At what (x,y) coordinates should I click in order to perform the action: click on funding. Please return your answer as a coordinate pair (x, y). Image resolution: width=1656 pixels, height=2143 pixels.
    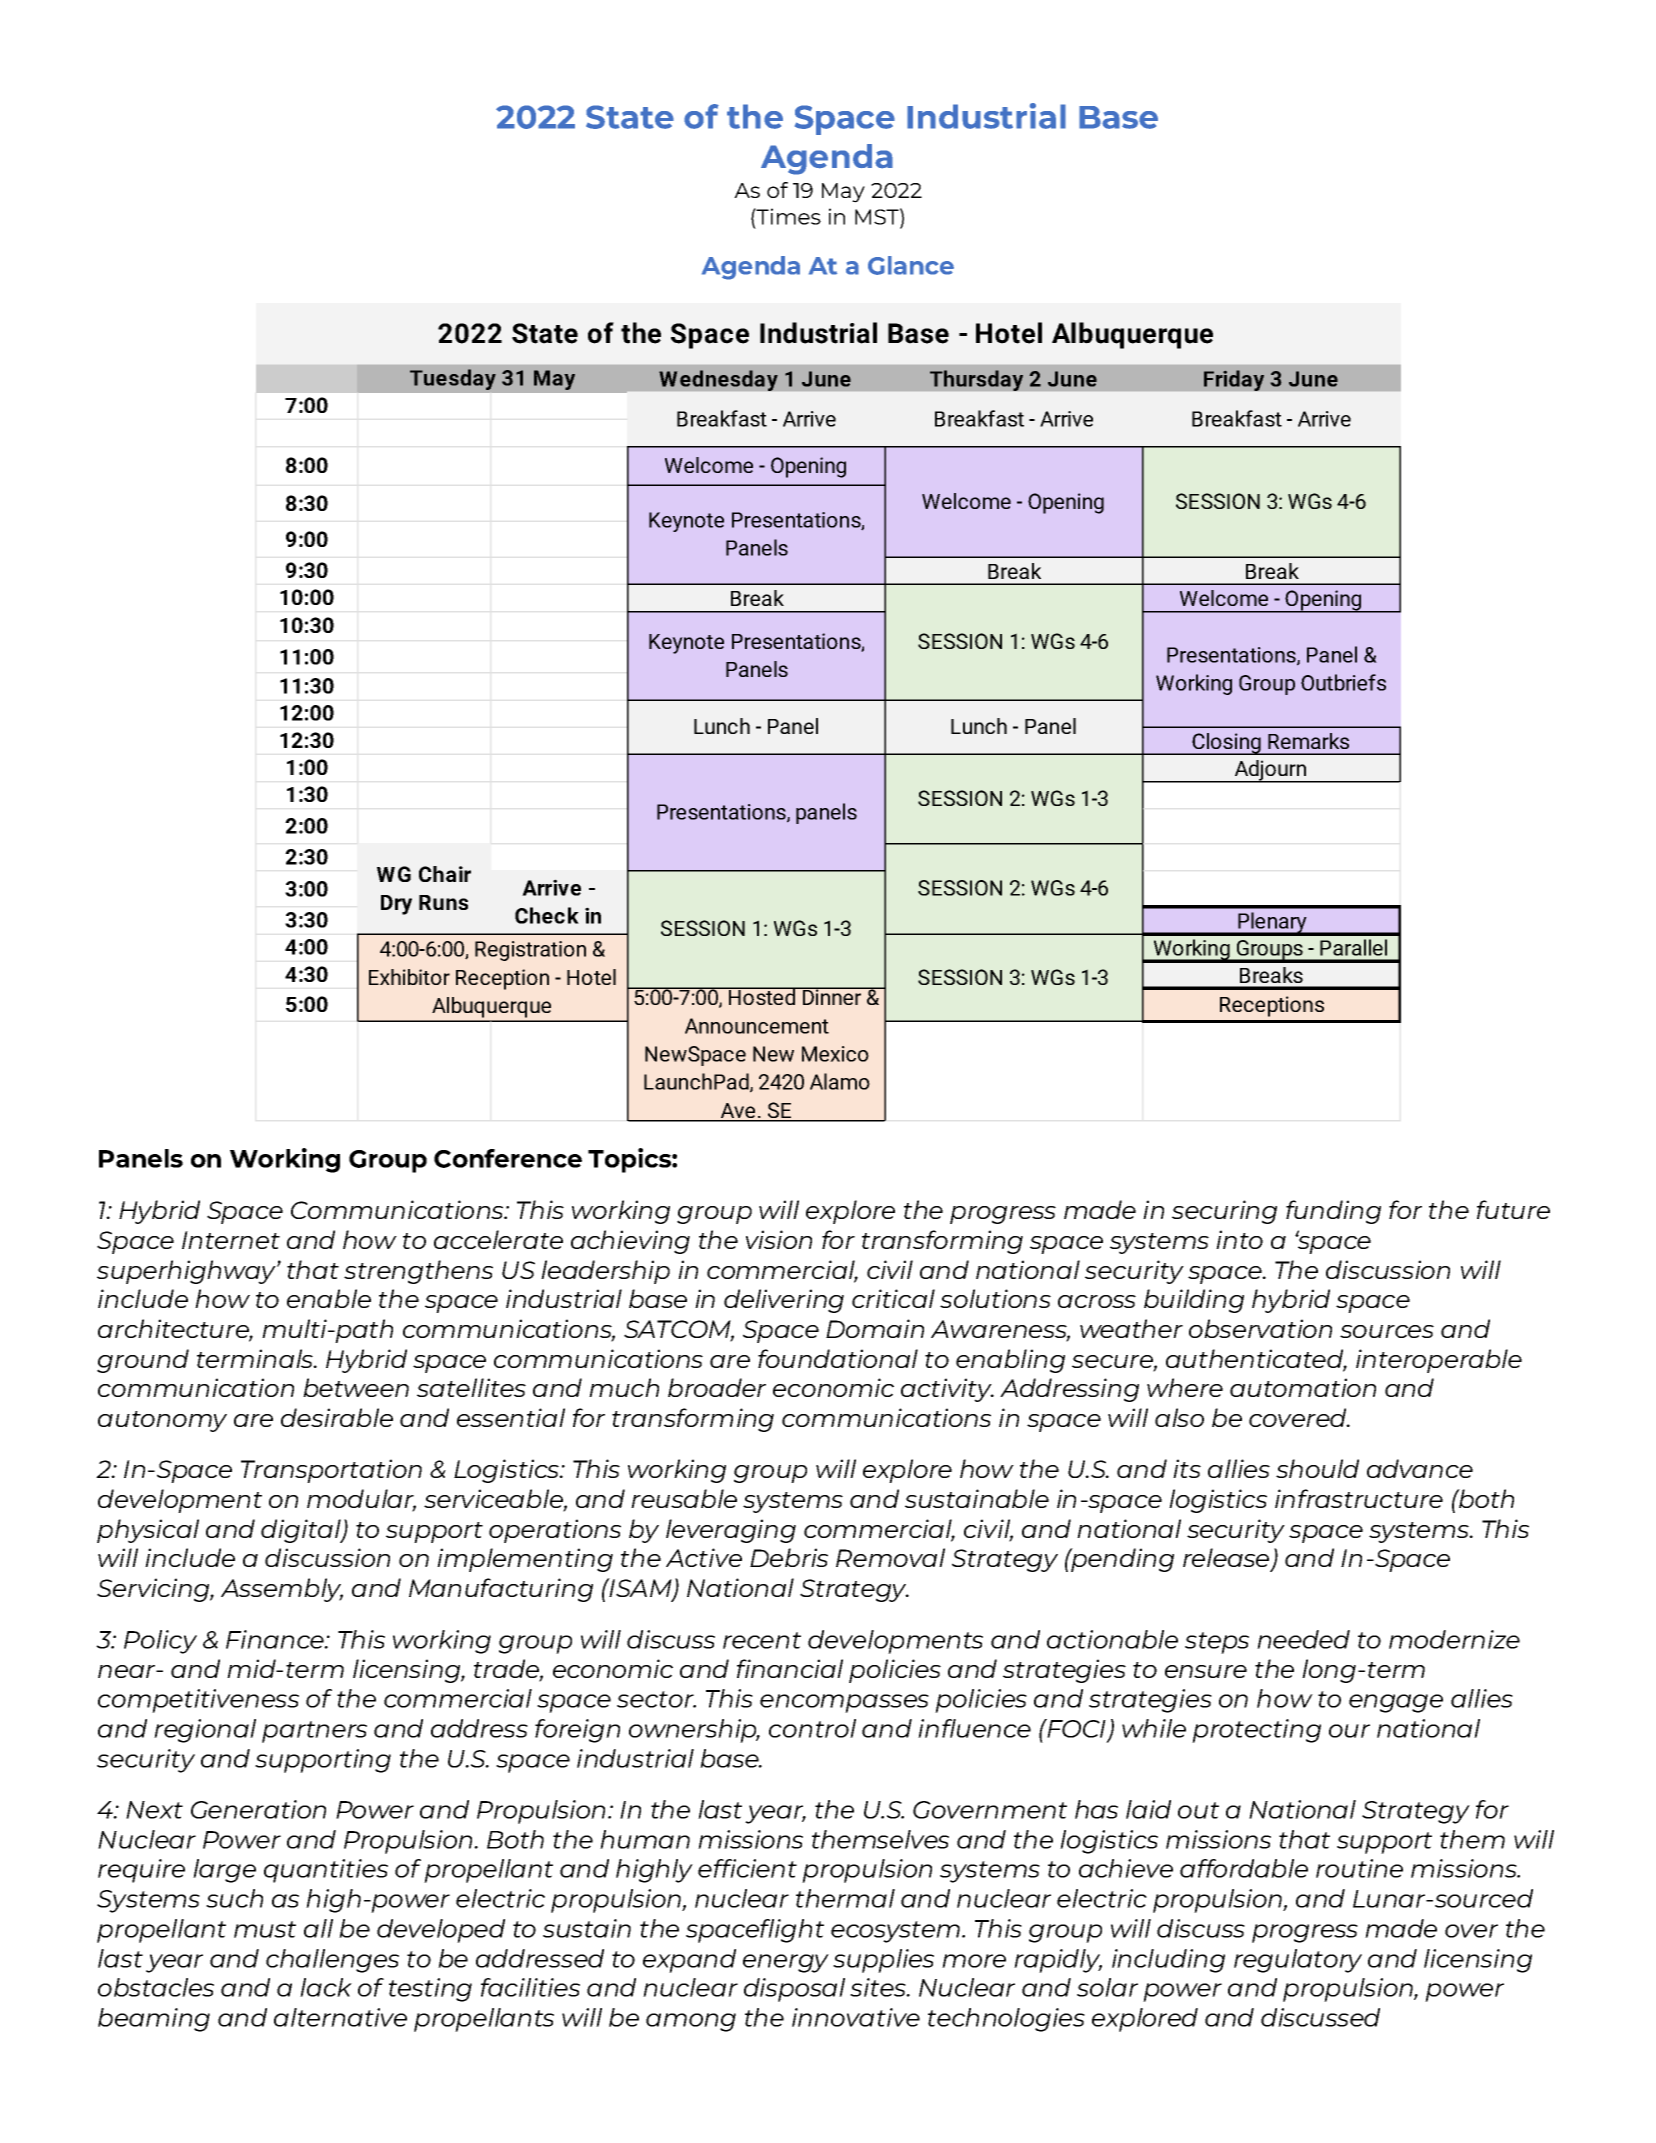
    Looking at the image, I should click on (1333, 1212).
